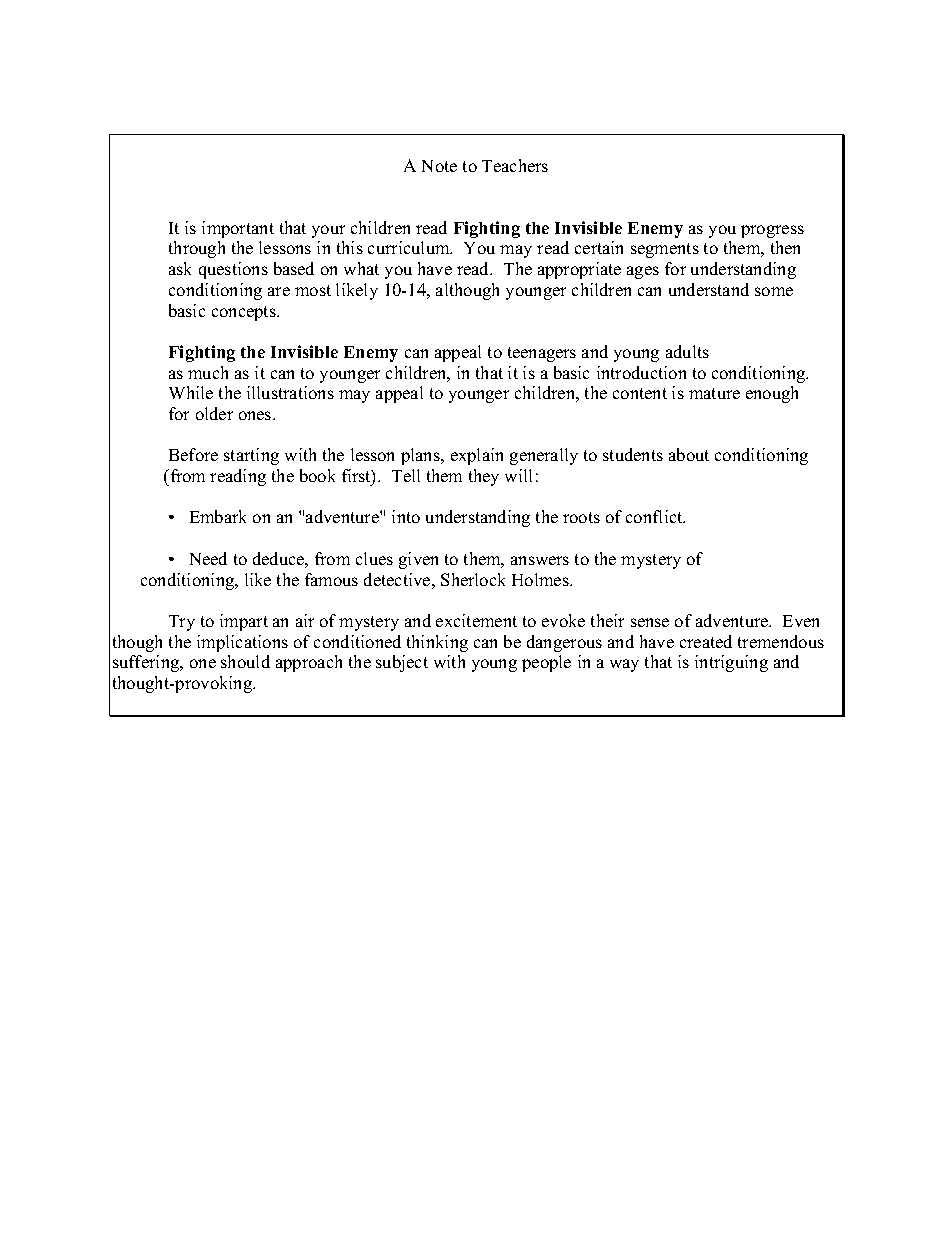 The width and height of the screenshot is (952, 1233). Describe the element at coordinates (714, 393) in the screenshot. I see `mature` at that location.
